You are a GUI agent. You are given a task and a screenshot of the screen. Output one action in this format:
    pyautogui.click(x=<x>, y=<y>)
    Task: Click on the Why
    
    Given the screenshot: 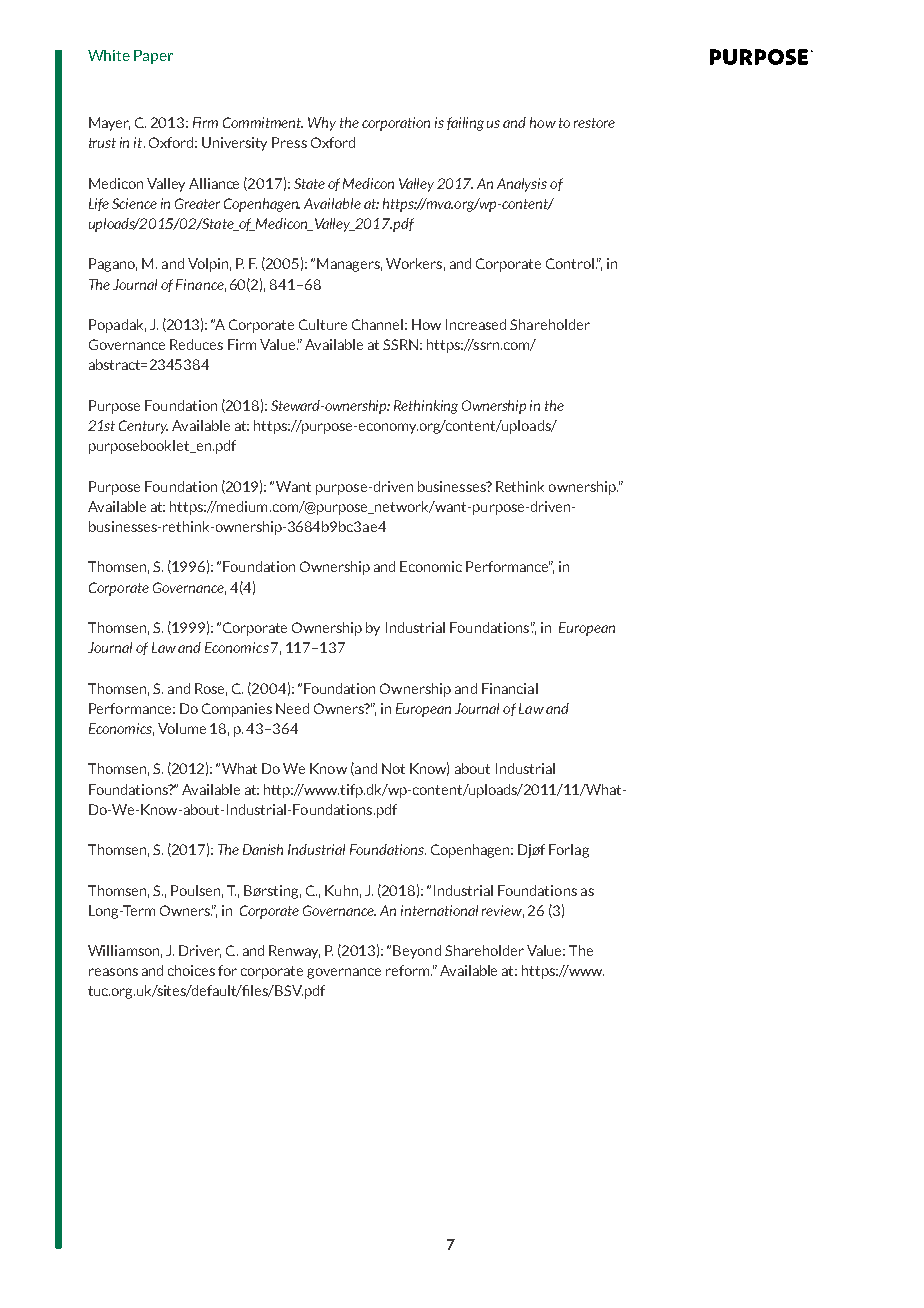 What is the action you would take?
    pyautogui.click(x=322, y=124)
